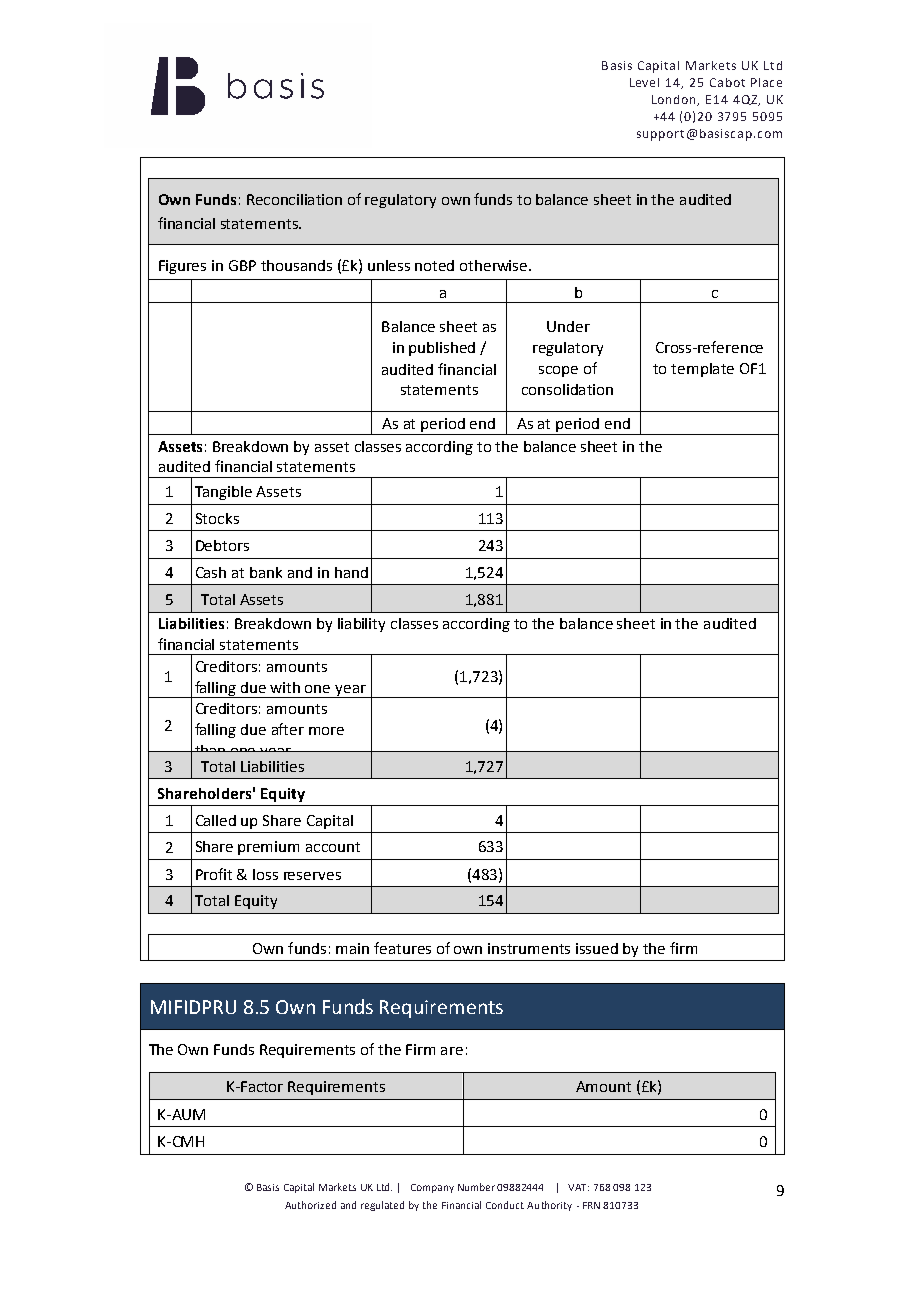 The height and width of the page is (1308, 924). Describe the element at coordinates (567, 389) in the page. I see `consolidation` at that location.
